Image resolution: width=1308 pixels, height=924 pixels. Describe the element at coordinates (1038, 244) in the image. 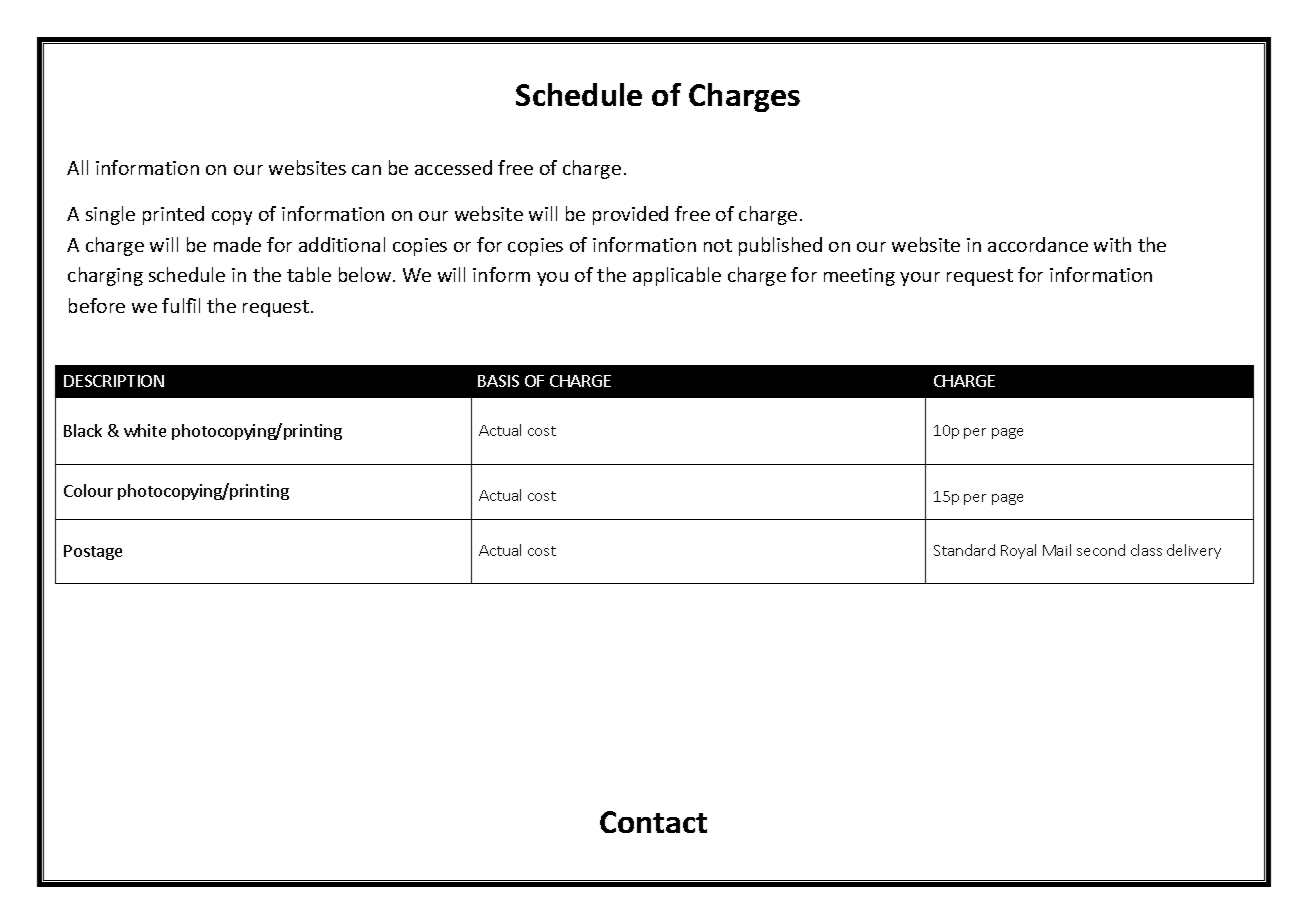

I see `accordance` at that location.
